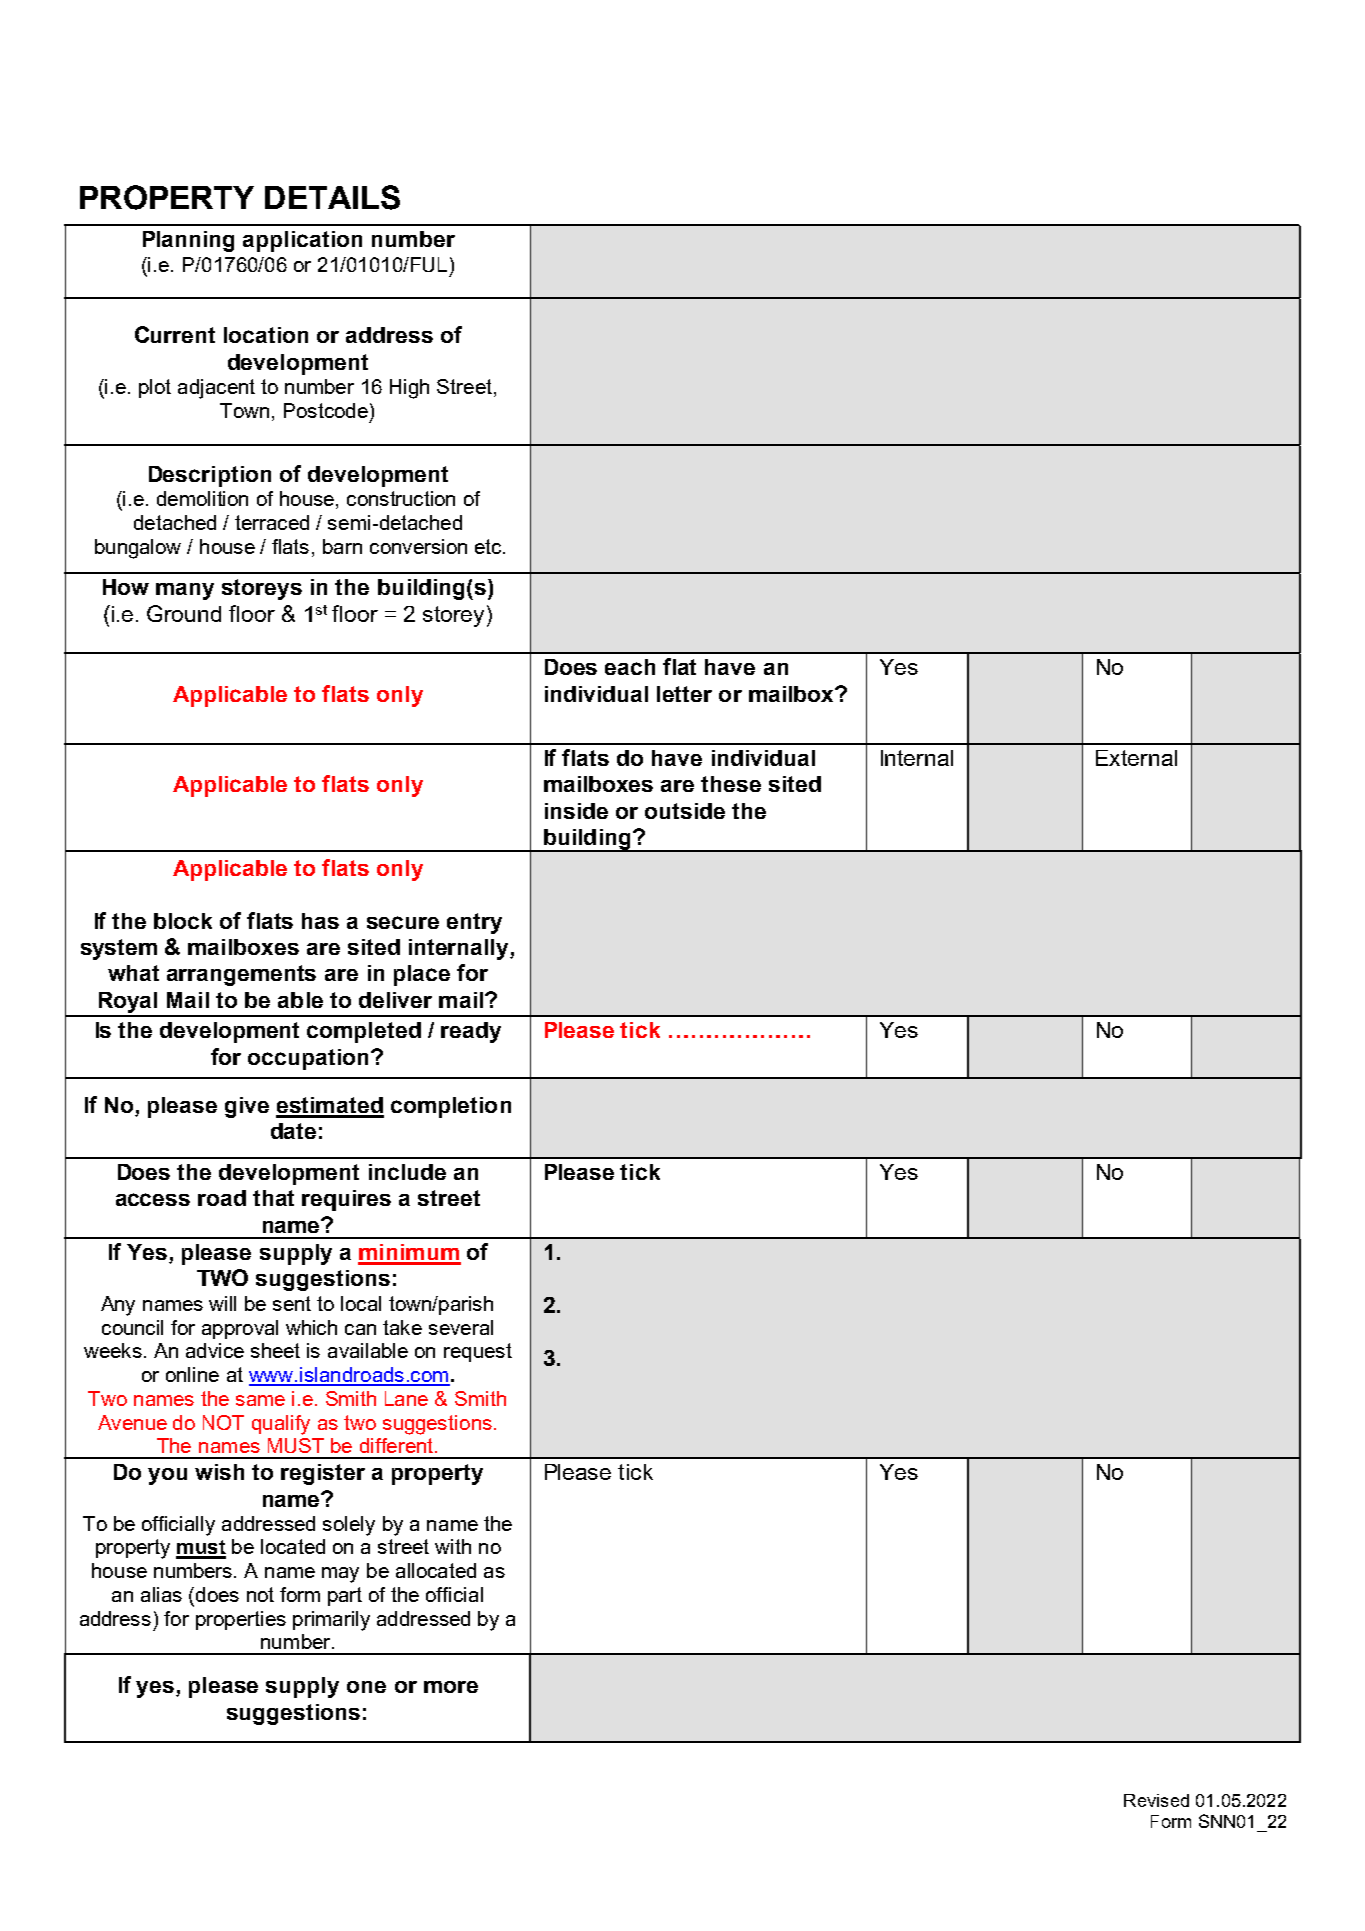 This screenshot has width=1365, height=1931. What do you see at coordinates (241, 975) in the screenshot?
I see `arrangements` at bounding box center [241, 975].
